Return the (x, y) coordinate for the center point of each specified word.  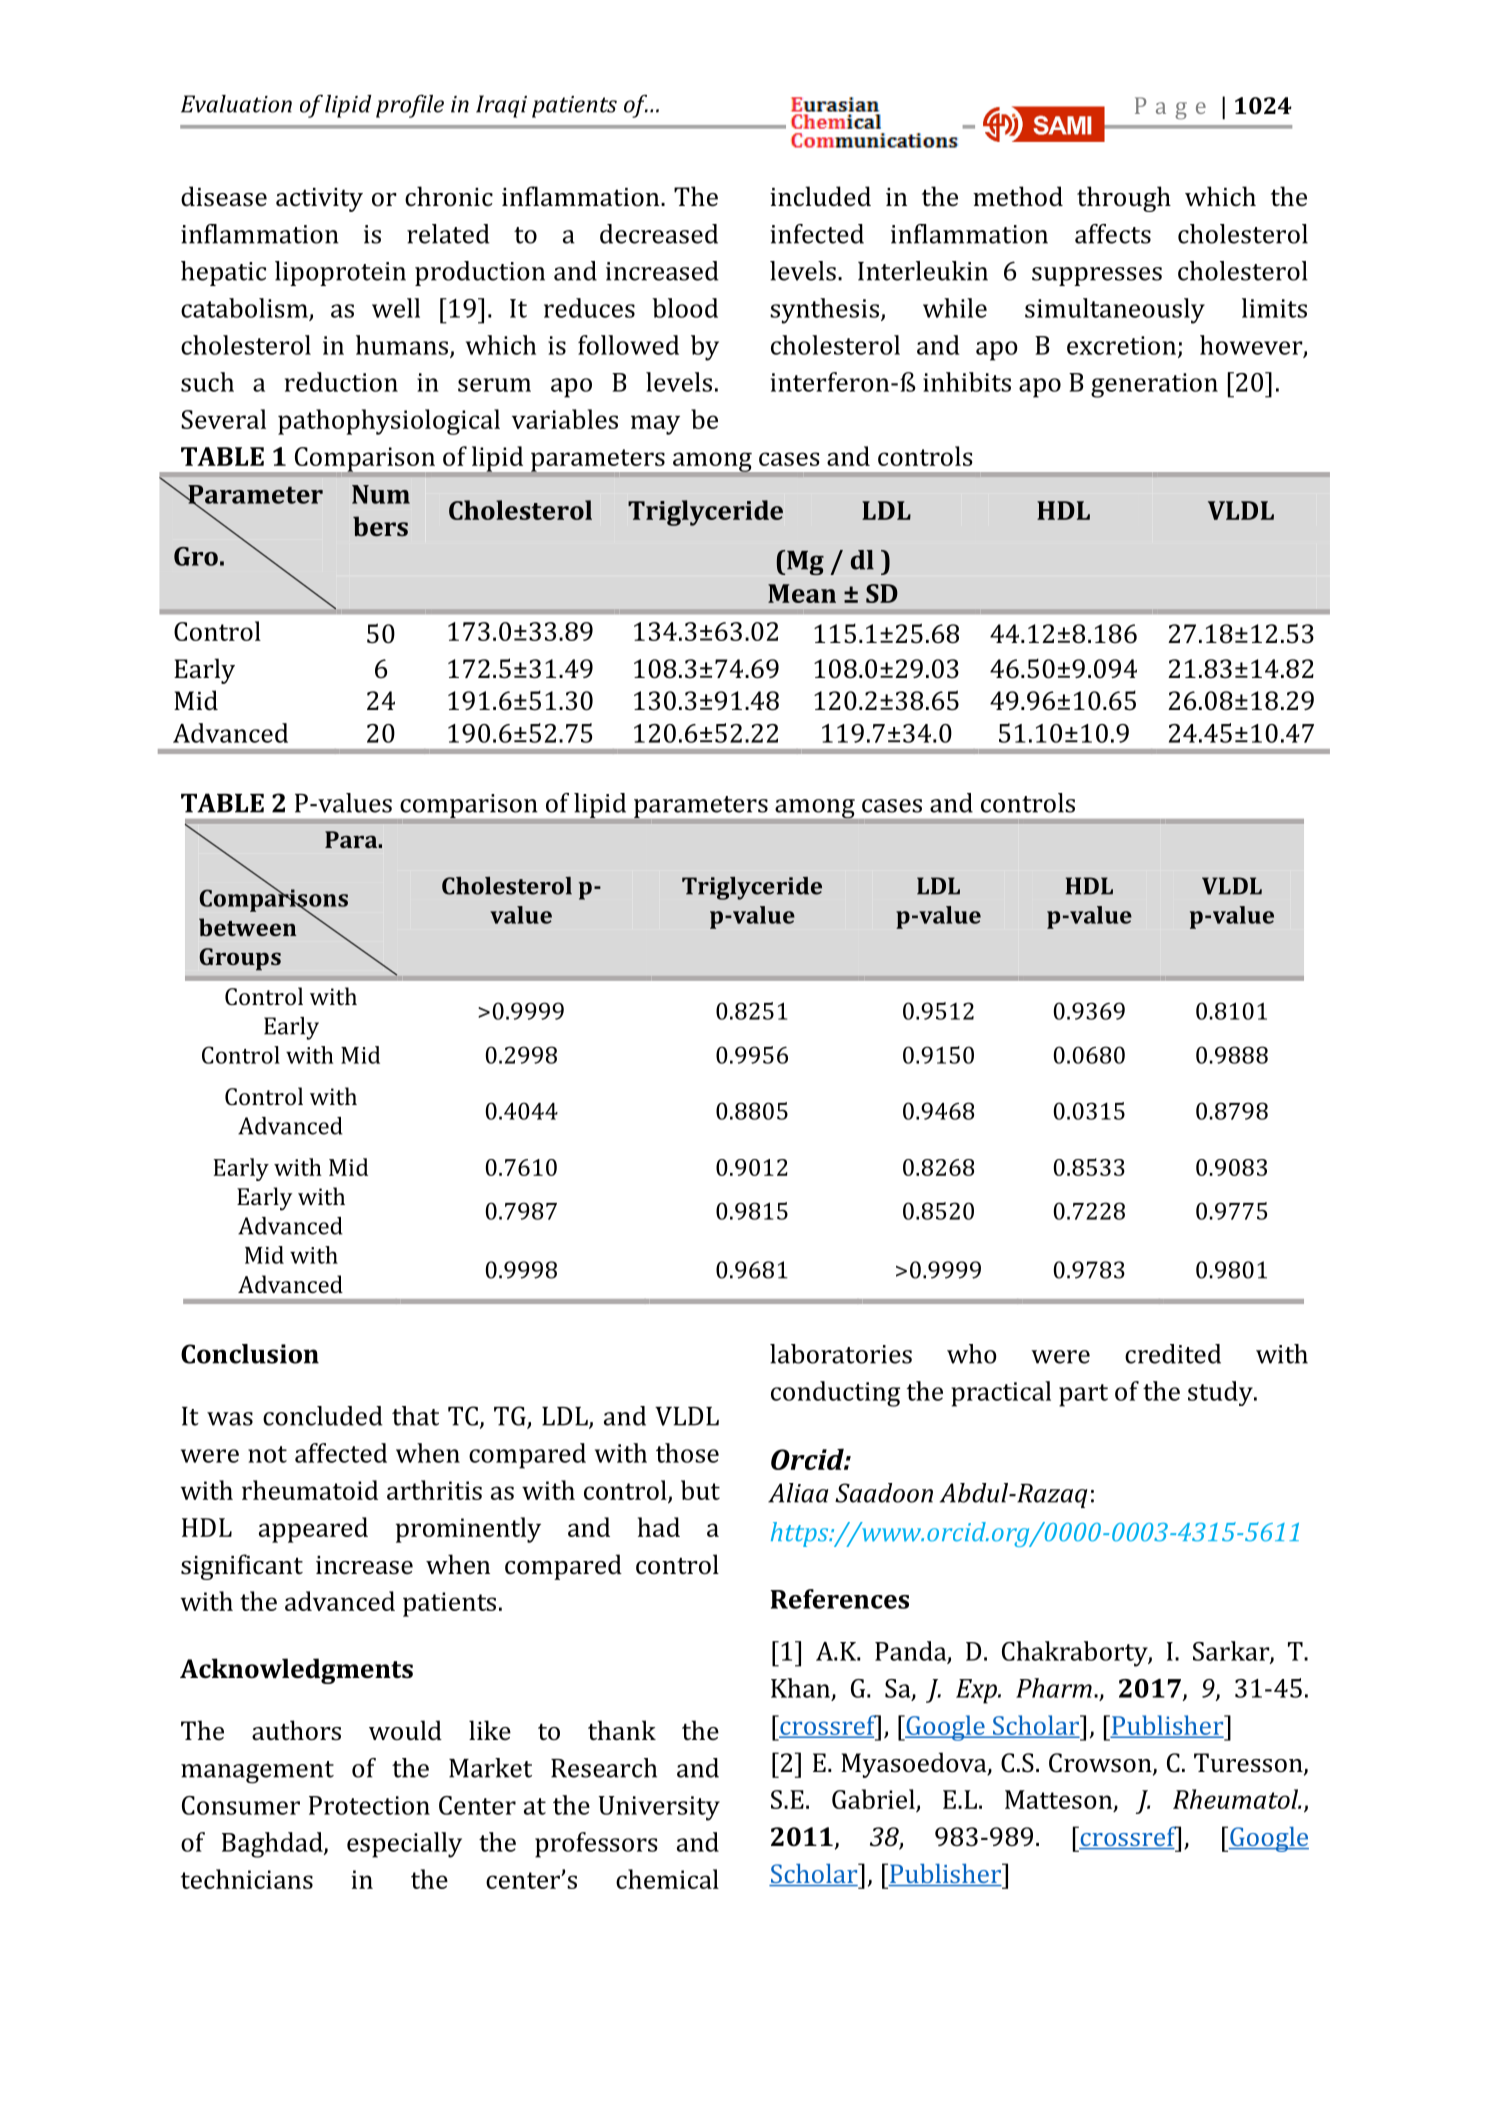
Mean (802, 593)
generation (1154, 385)
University (659, 1808)
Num (381, 494)
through (1124, 199)
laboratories (841, 1354)
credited (1173, 1354)
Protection (369, 1805)
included (820, 196)
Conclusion (250, 1354)
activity (319, 200)
